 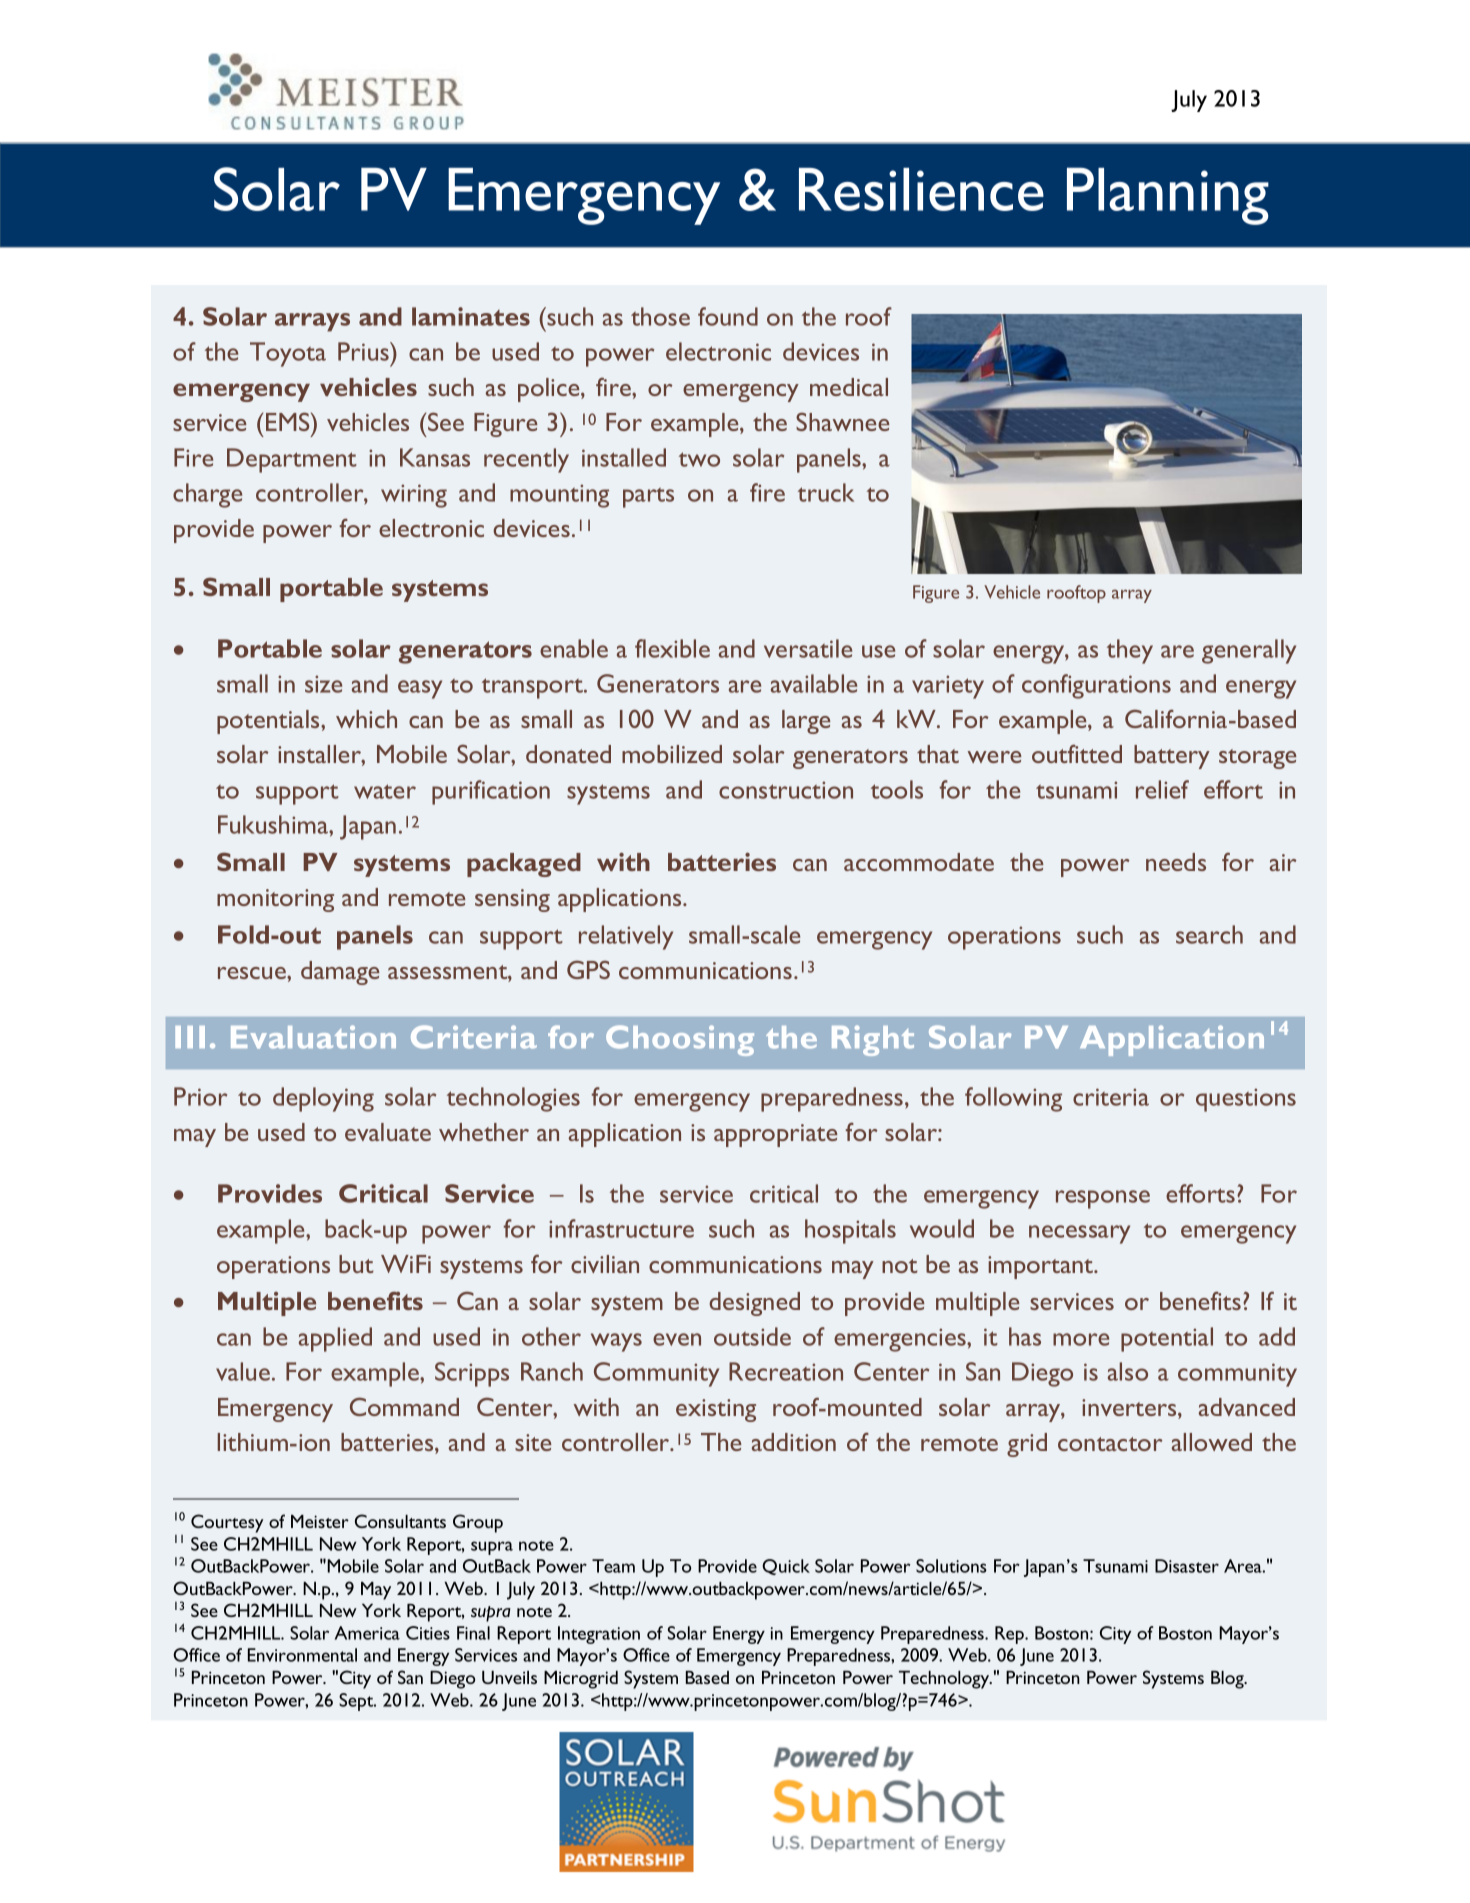 I want to click on more, so click(x=1081, y=1339).
